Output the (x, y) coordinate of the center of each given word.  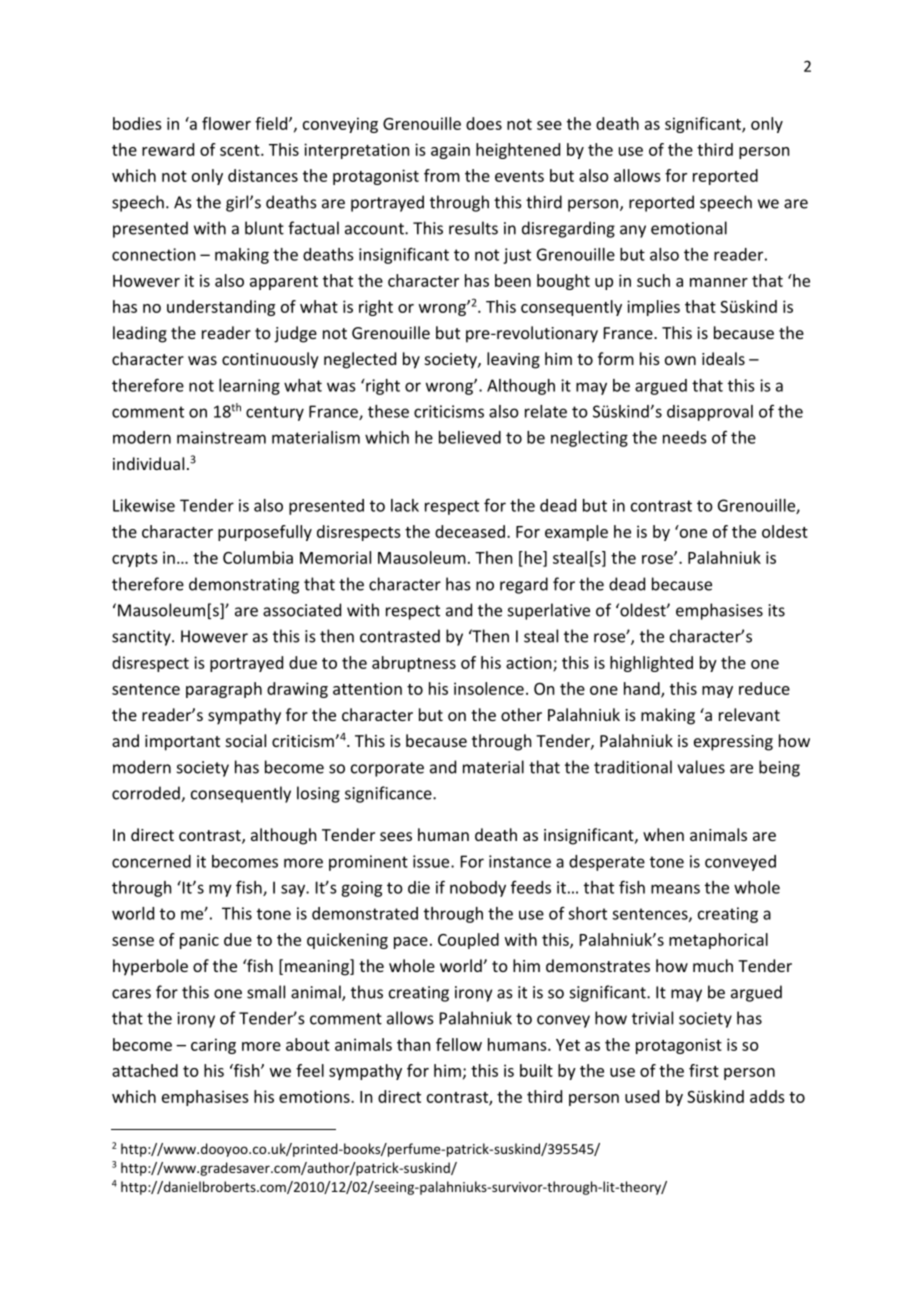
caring (213, 1046)
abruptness (414, 664)
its (776, 610)
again (450, 151)
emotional (689, 228)
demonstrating (244, 585)
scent (241, 150)
